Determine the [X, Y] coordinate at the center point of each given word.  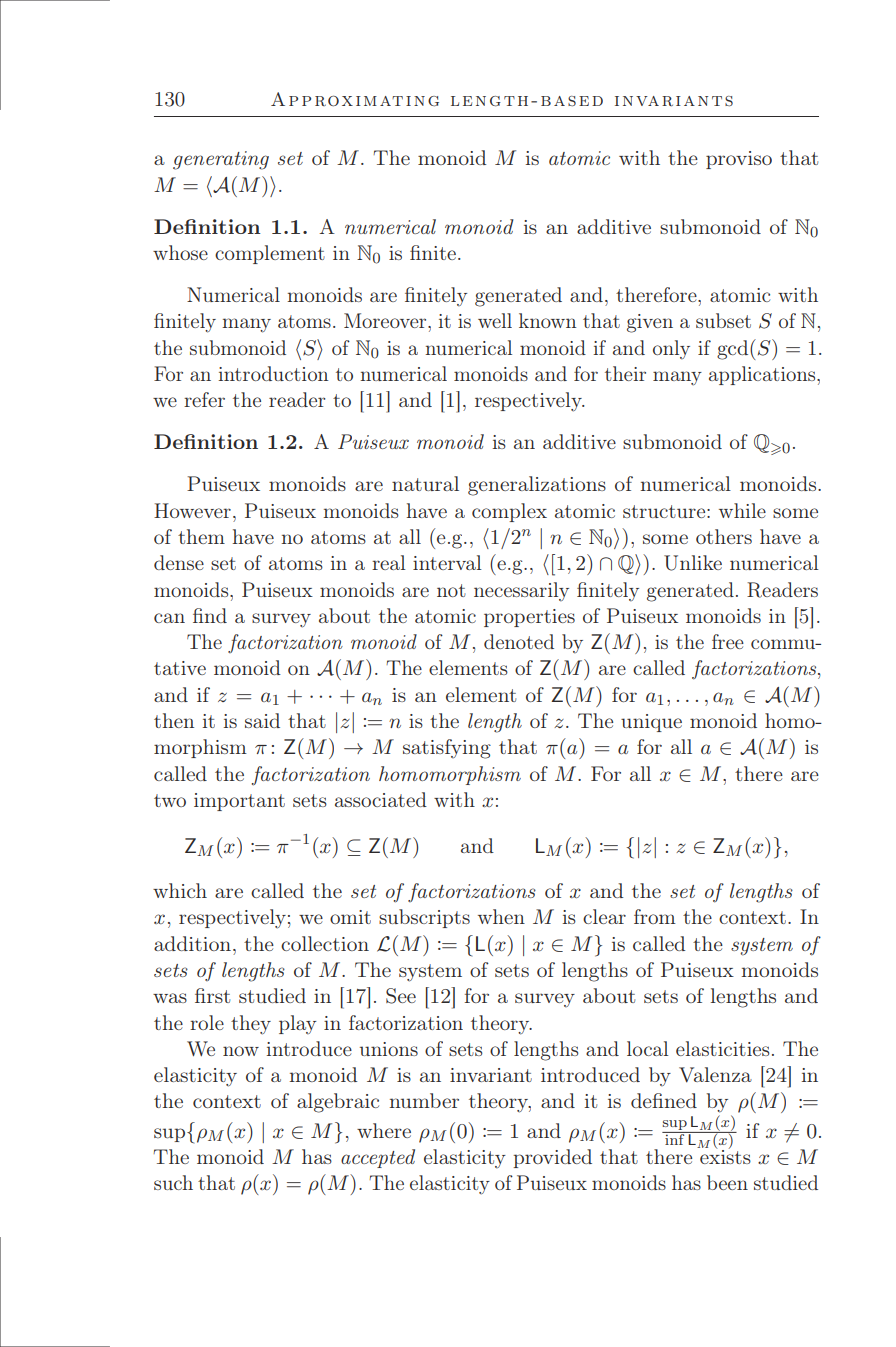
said [262, 720]
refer [204, 399]
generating [221, 160]
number [424, 1100]
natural [425, 483]
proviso [739, 160]
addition [192, 943]
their [625, 373]
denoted [519, 641]
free [728, 641]
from [655, 916]
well [495, 320]
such [173, 1182]
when [501, 916]
